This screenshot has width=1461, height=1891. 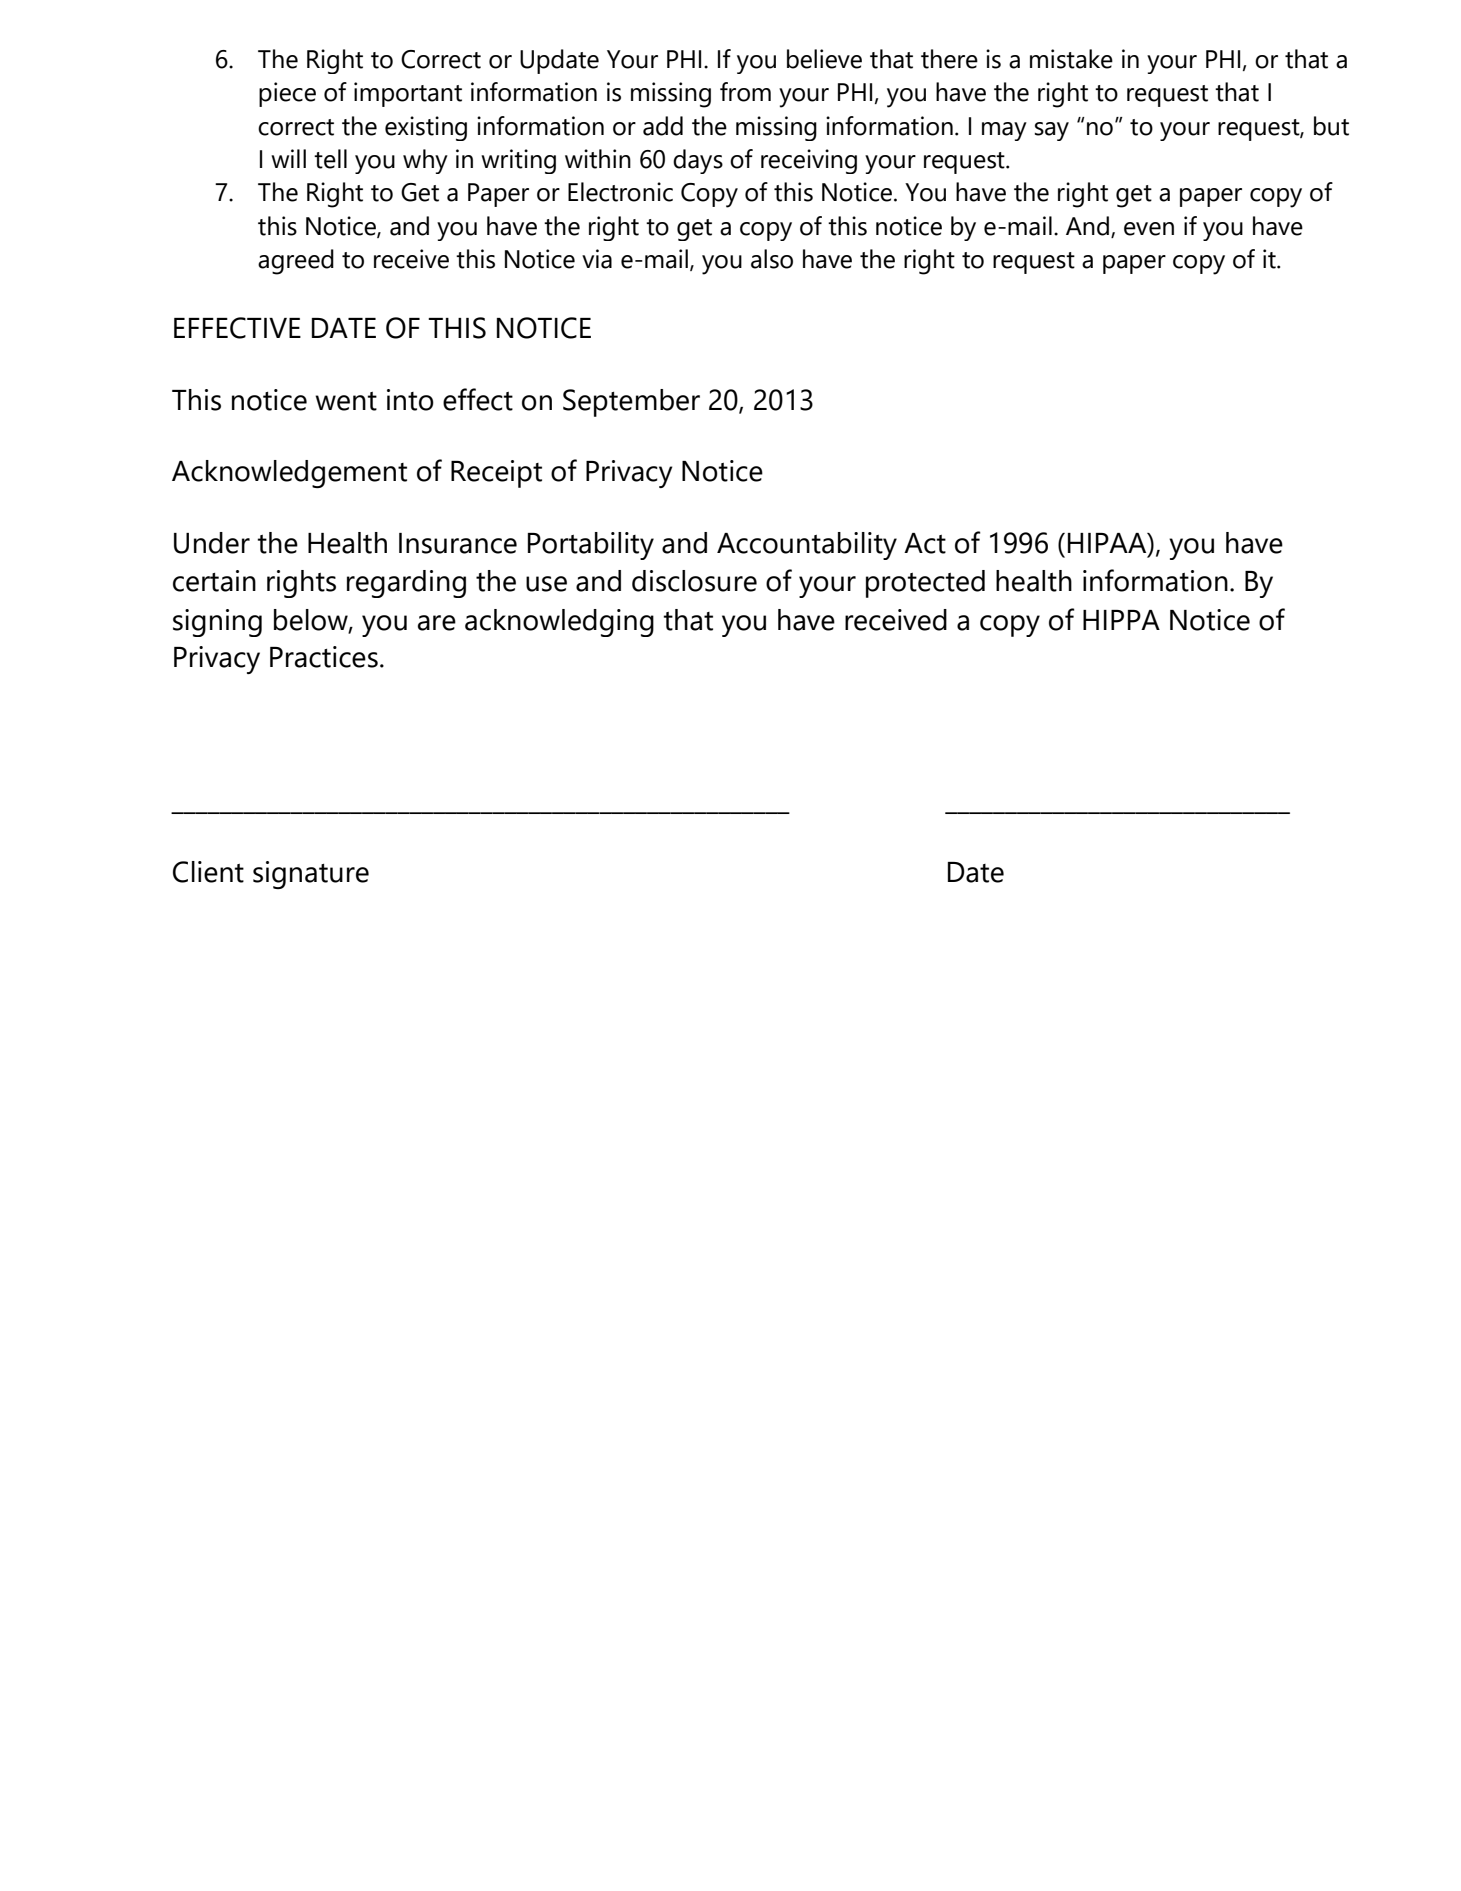 I want to click on Client, so click(x=208, y=872).
